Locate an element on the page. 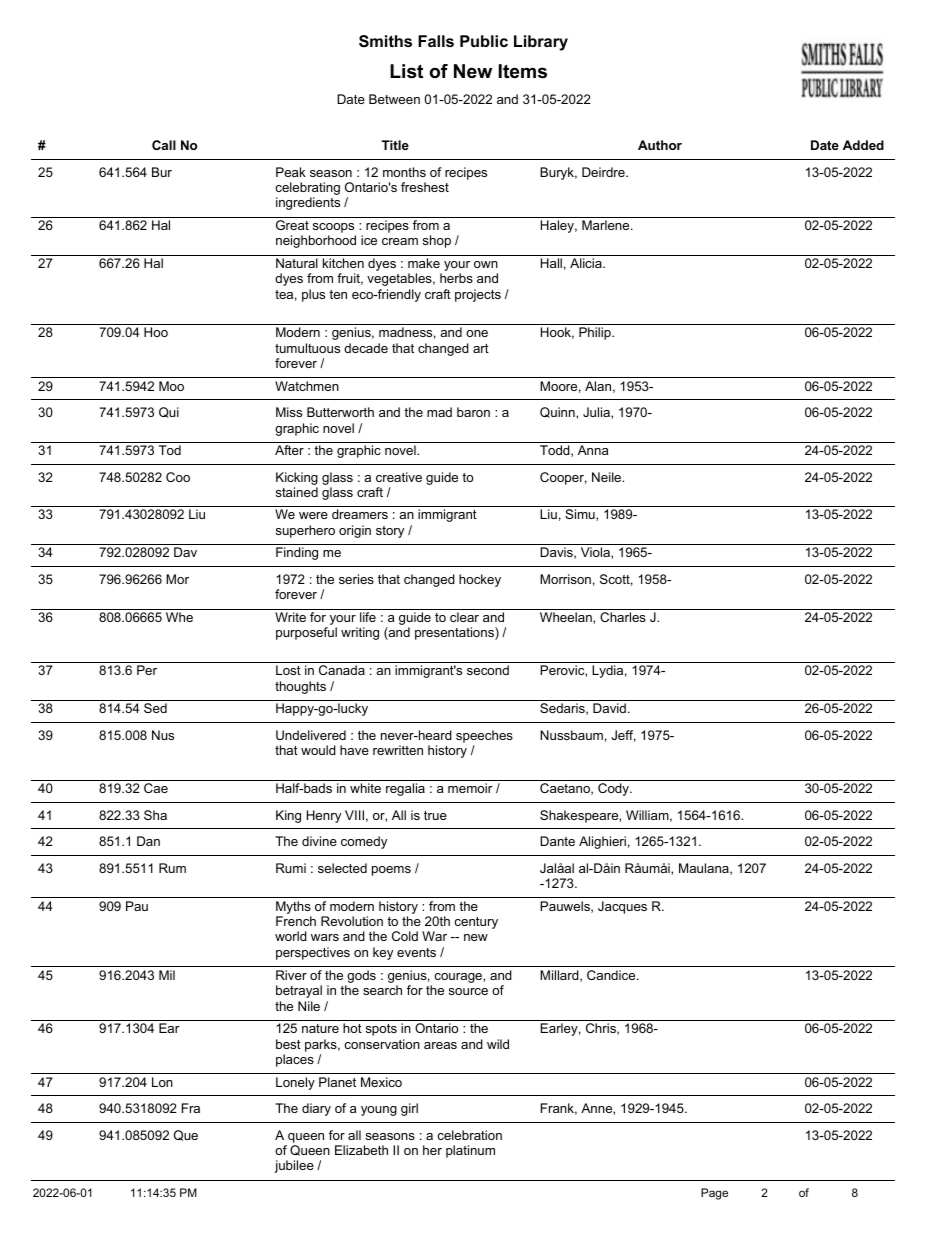  Charles is located at coordinates (623, 617).
